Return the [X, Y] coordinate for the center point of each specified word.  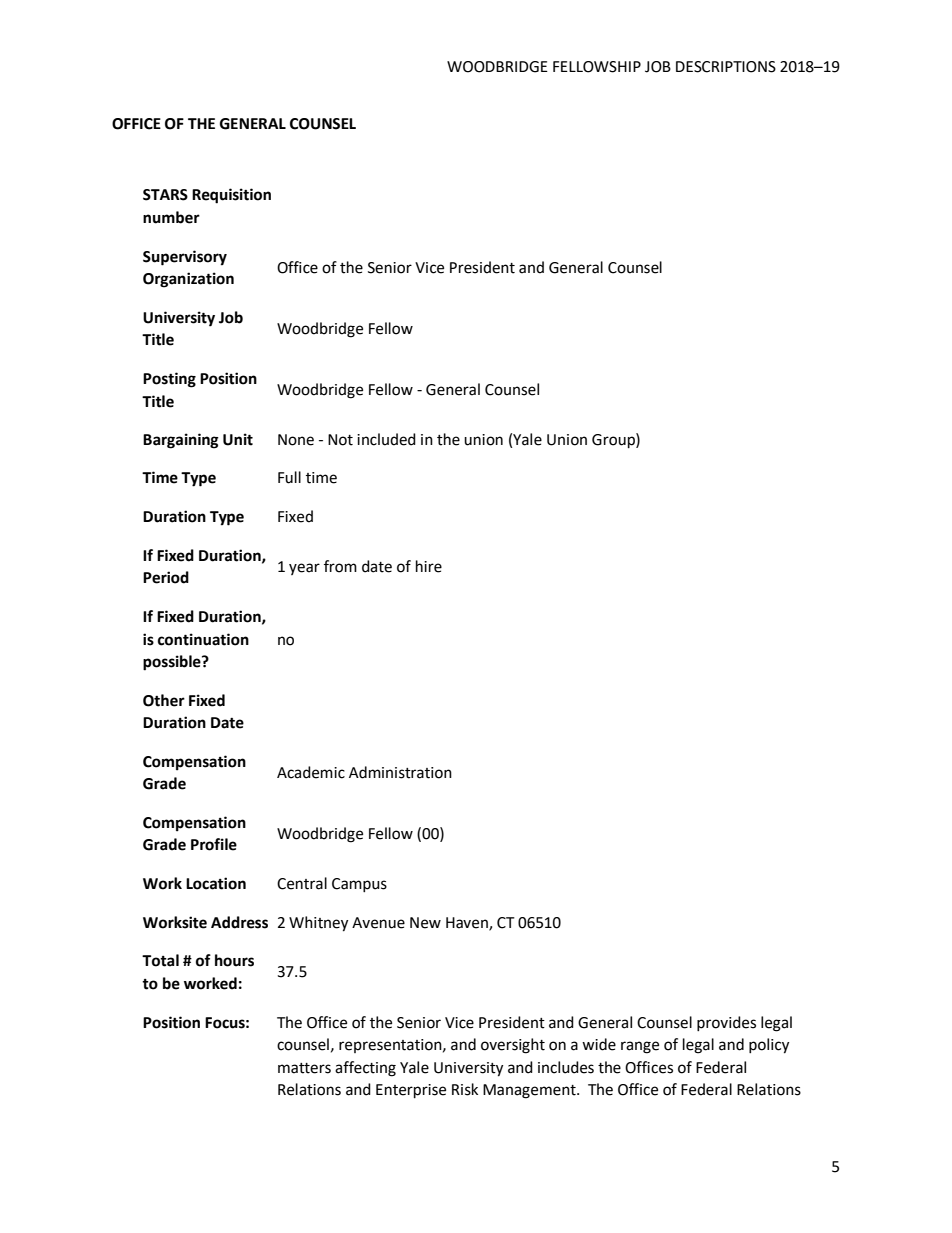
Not [340, 440]
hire [429, 566]
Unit [238, 439]
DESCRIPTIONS [726, 67]
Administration [400, 772]
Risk [465, 1089]
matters [304, 1068]
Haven [468, 923]
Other [164, 700]
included [386, 439]
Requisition [231, 196]
